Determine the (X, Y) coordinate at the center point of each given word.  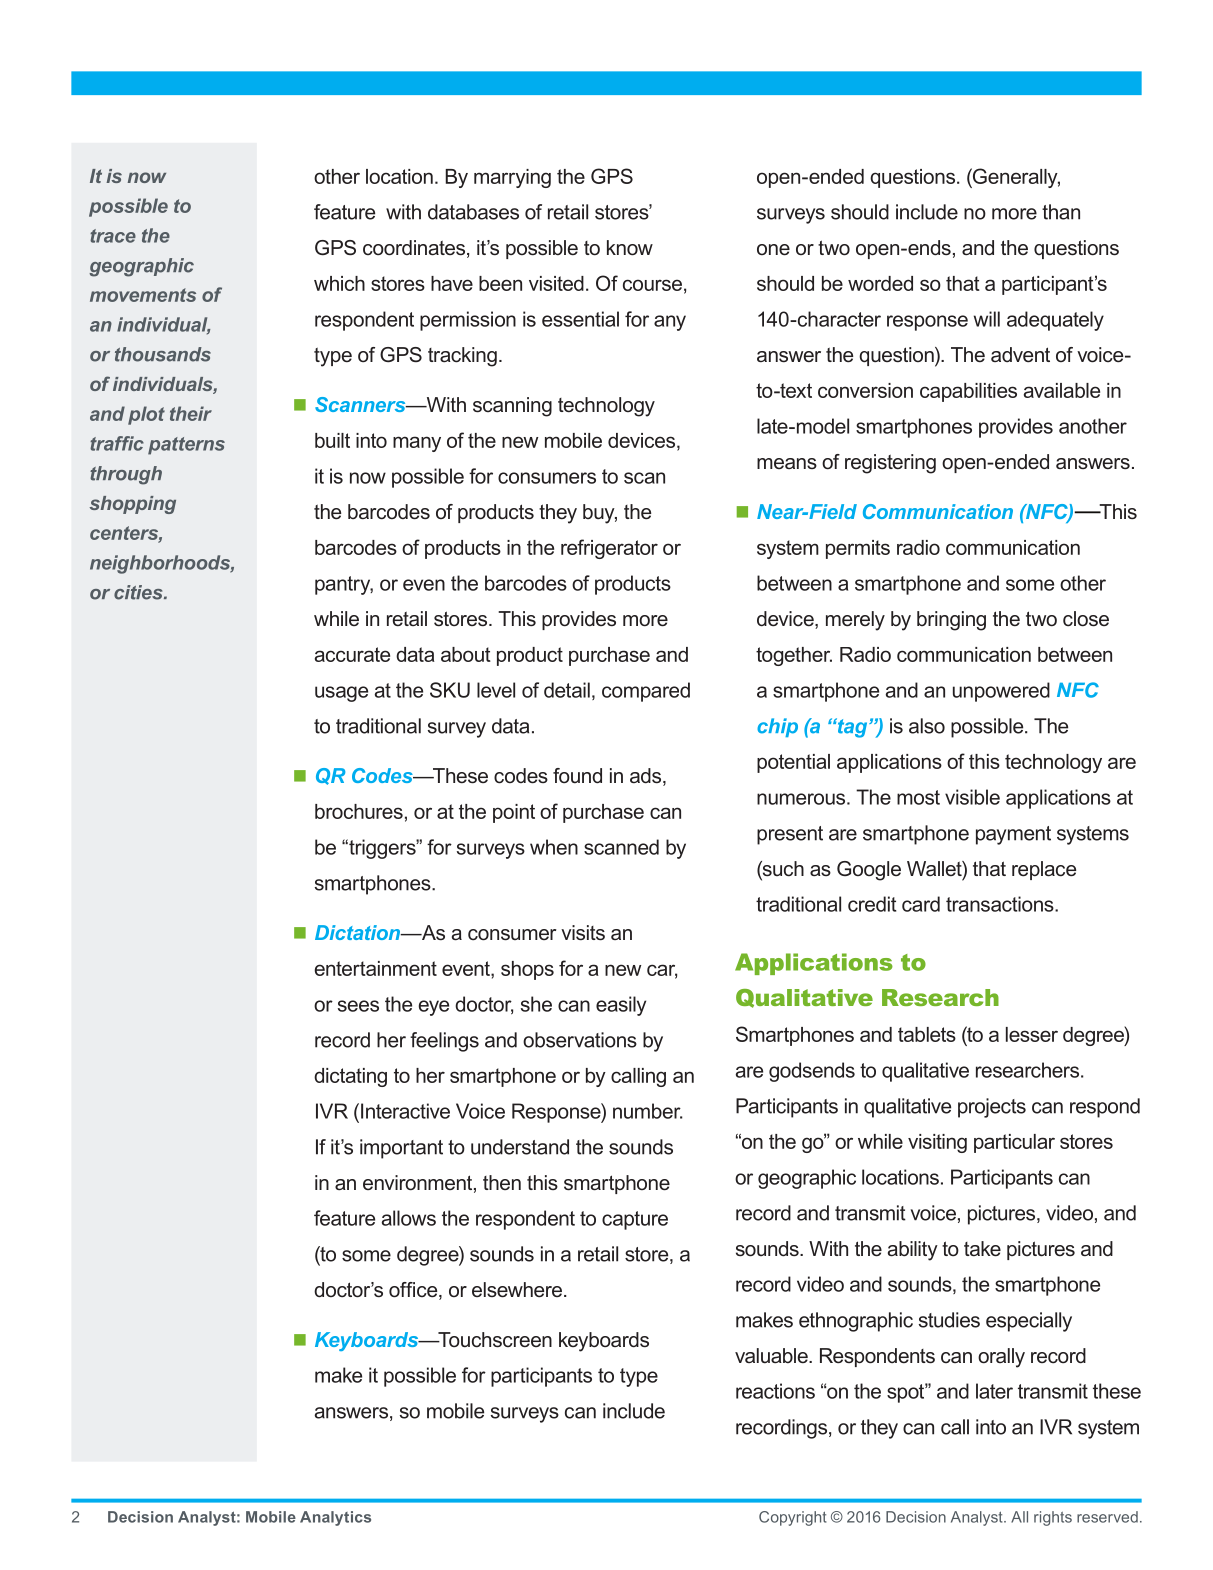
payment (1013, 835)
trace (113, 236)
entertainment (376, 968)
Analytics (335, 1518)
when (554, 847)
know (630, 248)
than (1061, 212)
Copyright (792, 1518)
